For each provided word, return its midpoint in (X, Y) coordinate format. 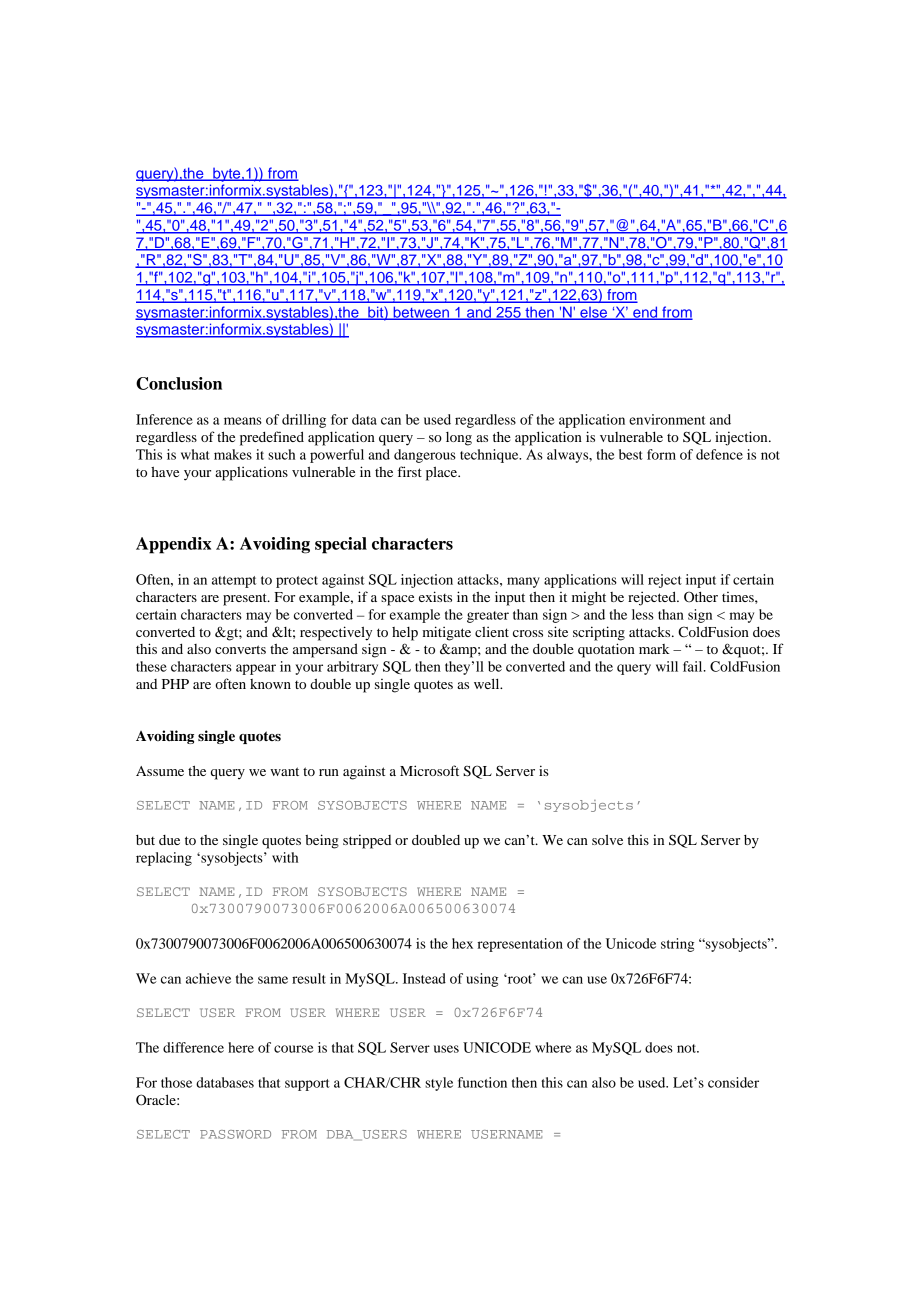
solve (607, 839)
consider (733, 1082)
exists (435, 596)
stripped (367, 841)
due (169, 840)
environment (667, 419)
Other (701, 597)
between (421, 313)
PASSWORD (235, 1134)
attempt (234, 582)
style (439, 1084)
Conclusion (179, 383)
